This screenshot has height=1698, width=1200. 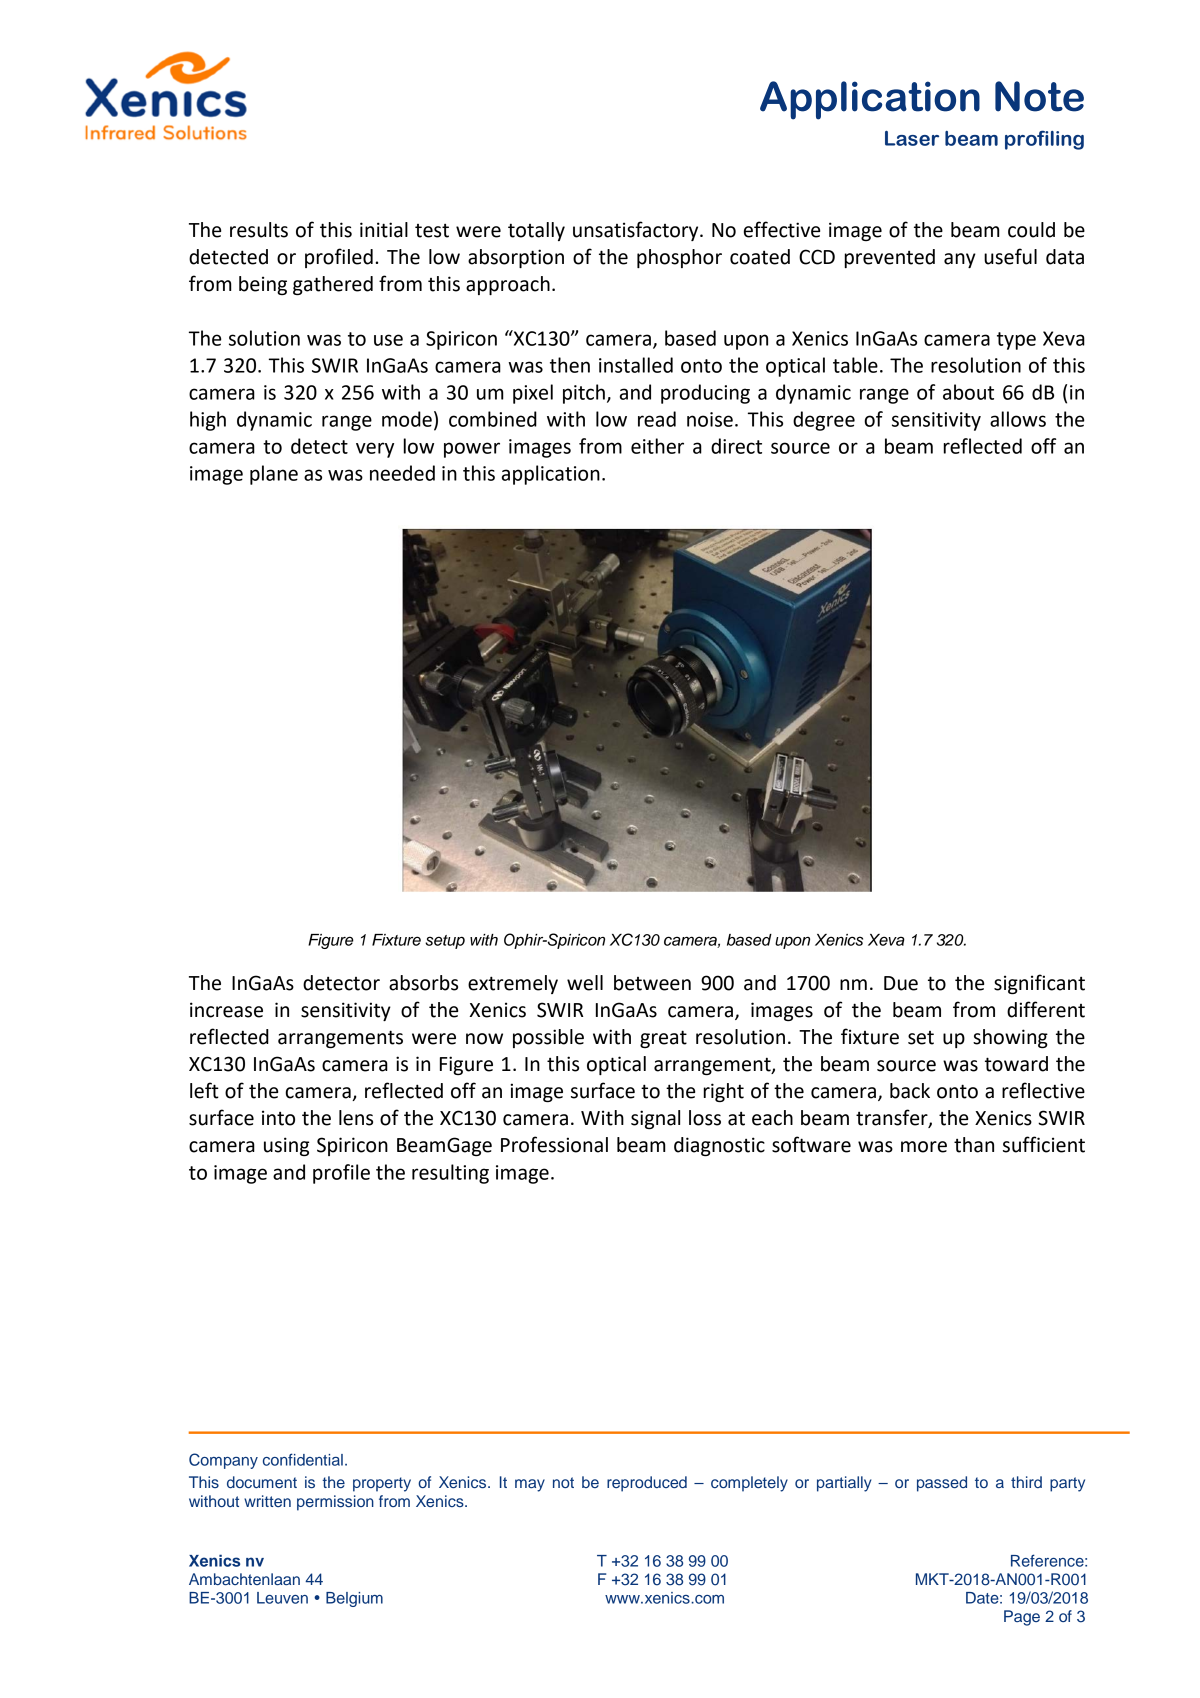 I want to click on results, so click(x=259, y=230).
